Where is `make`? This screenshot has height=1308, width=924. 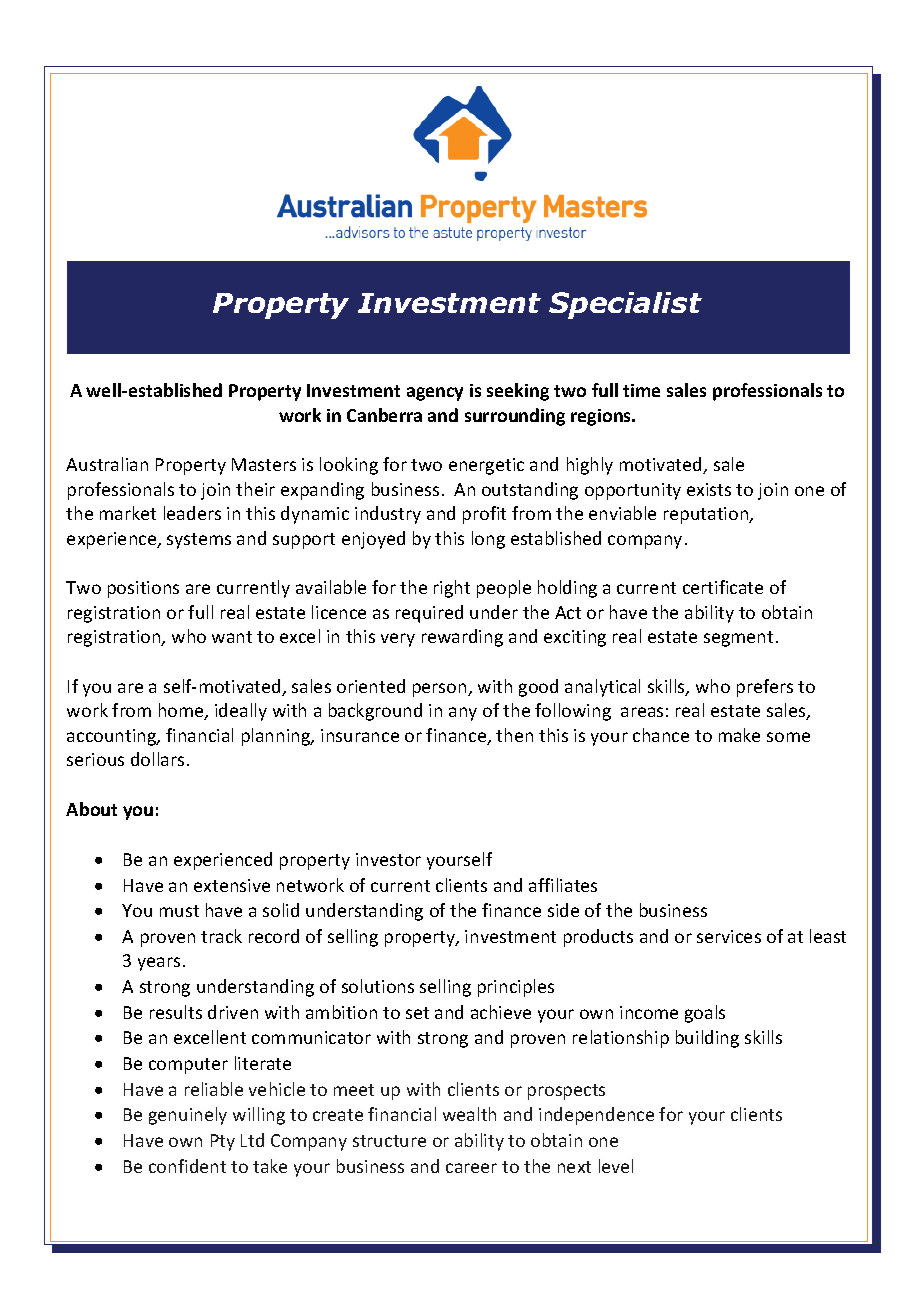 make is located at coordinates (739, 735).
